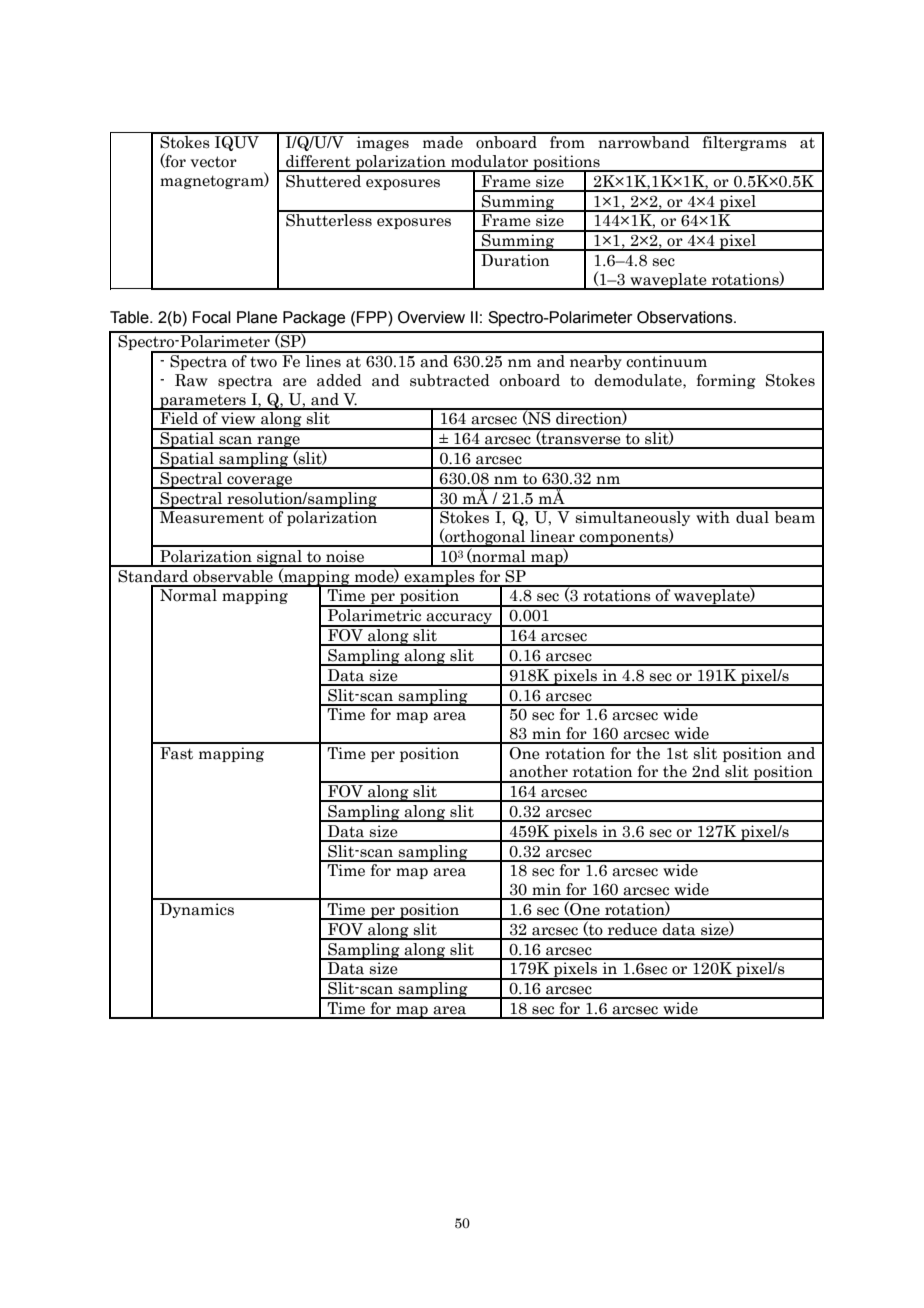 The width and height of the screenshot is (924, 1308). I want to click on accuracy, so click(459, 620).
